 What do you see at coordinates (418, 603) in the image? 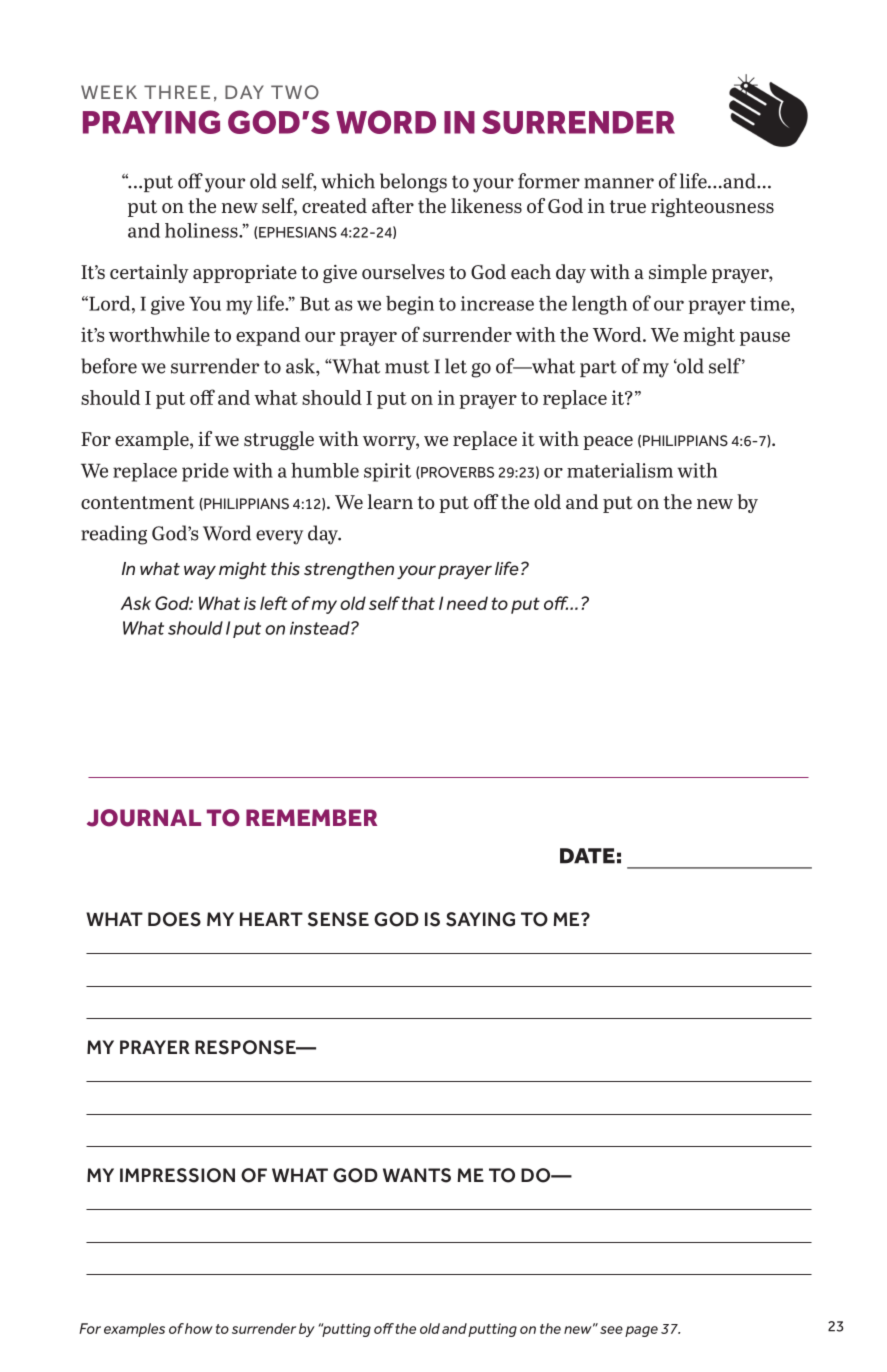
I see `that` at bounding box center [418, 603].
